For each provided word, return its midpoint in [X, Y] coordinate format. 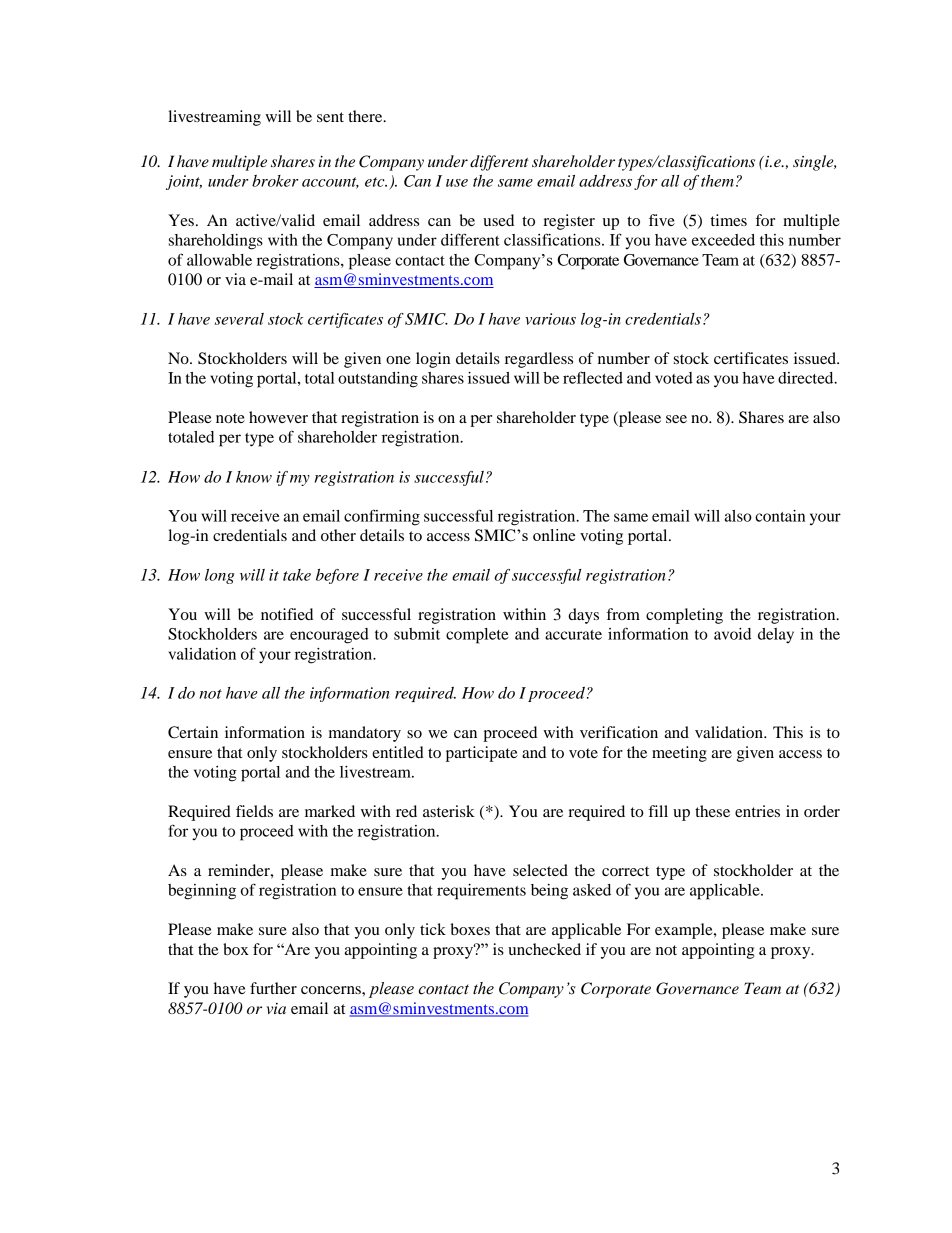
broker [275, 181]
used [498, 220]
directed [807, 378]
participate [482, 754]
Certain [193, 732]
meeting [679, 754]
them [717, 181]
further [273, 988]
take [297, 575]
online [554, 535]
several [239, 319]
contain [780, 516]
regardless [539, 360]
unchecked [544, 949]
